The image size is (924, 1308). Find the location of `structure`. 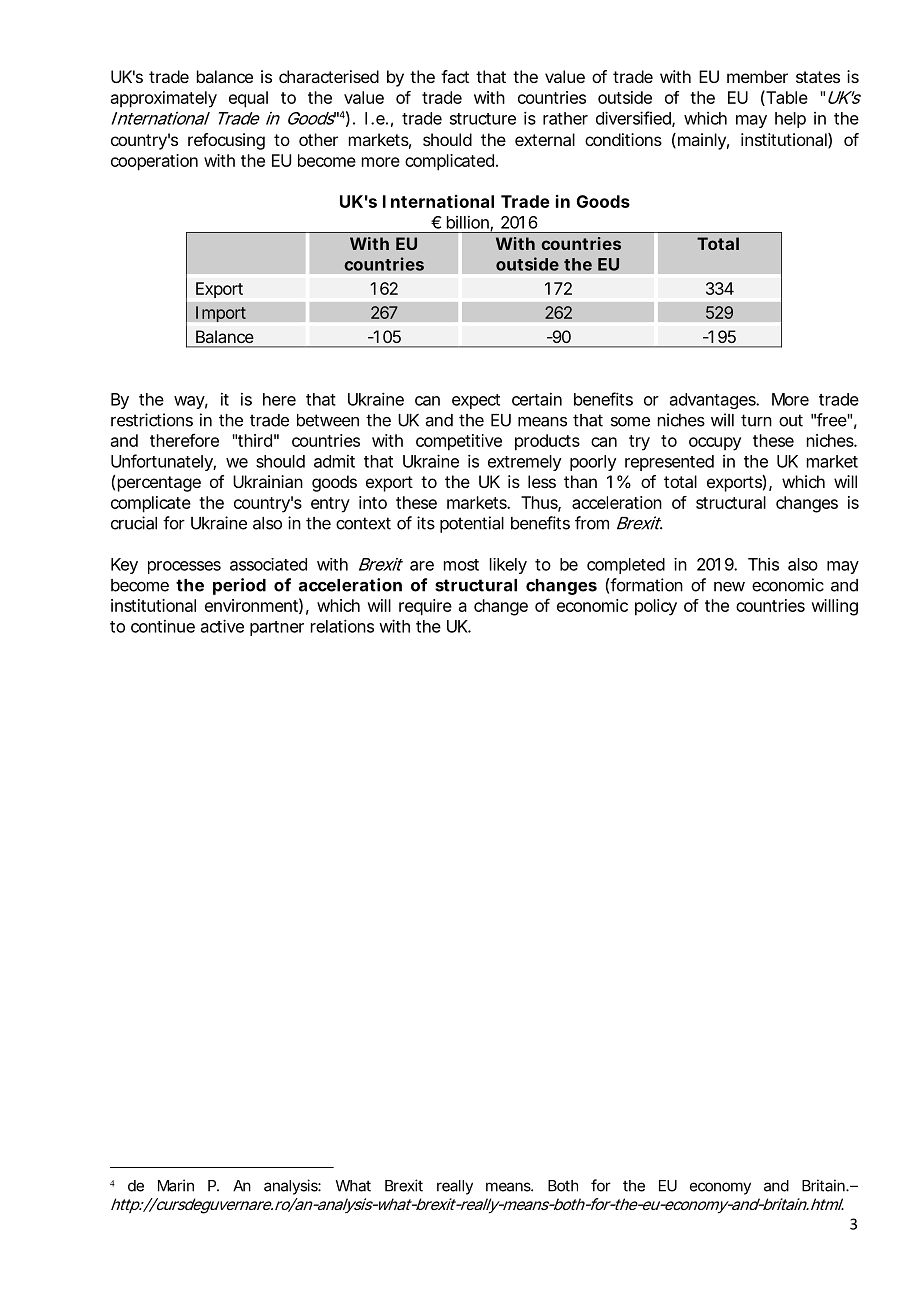

structure is located at coordinates (483, 119).
